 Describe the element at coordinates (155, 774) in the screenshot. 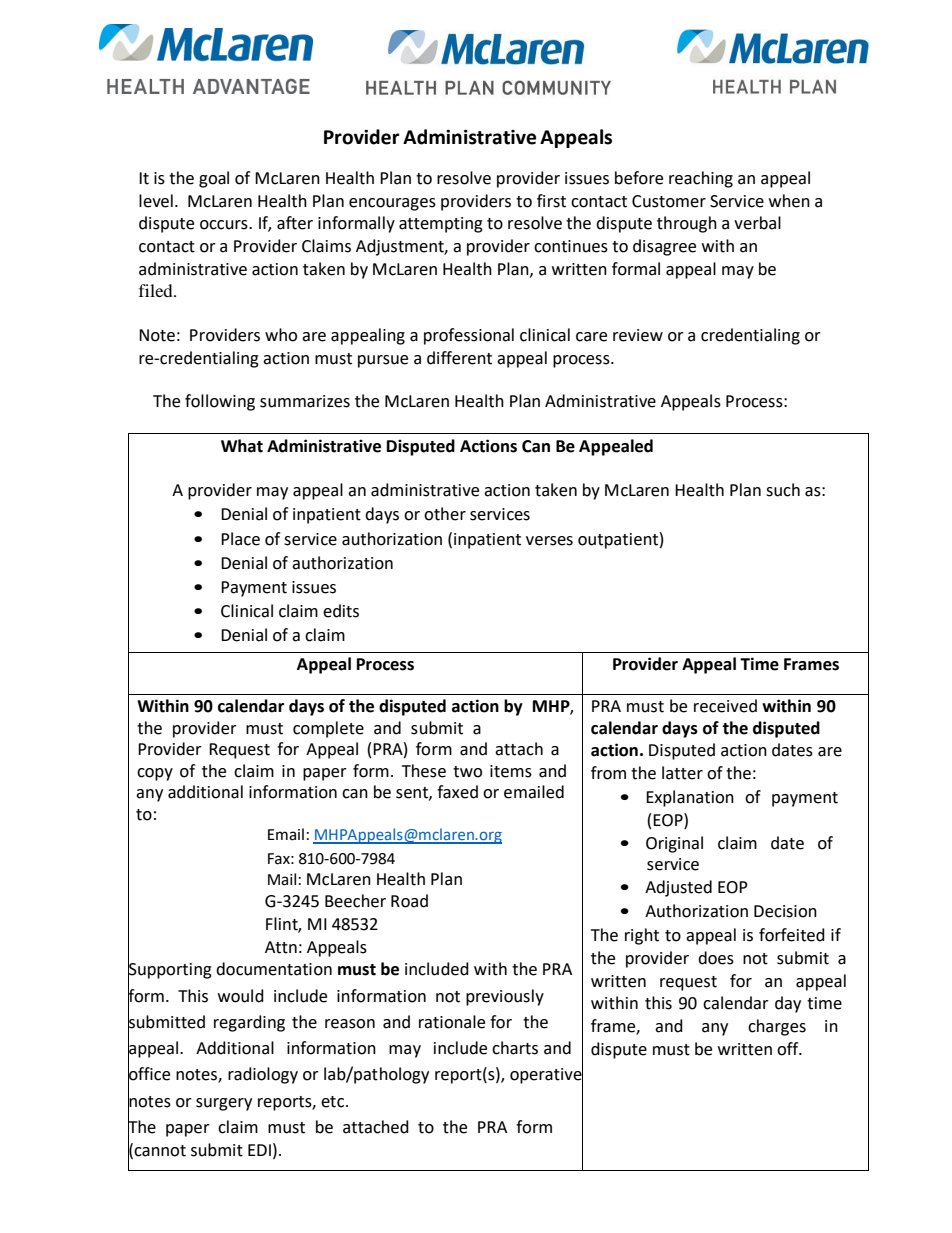

I see `copy` at that location.
